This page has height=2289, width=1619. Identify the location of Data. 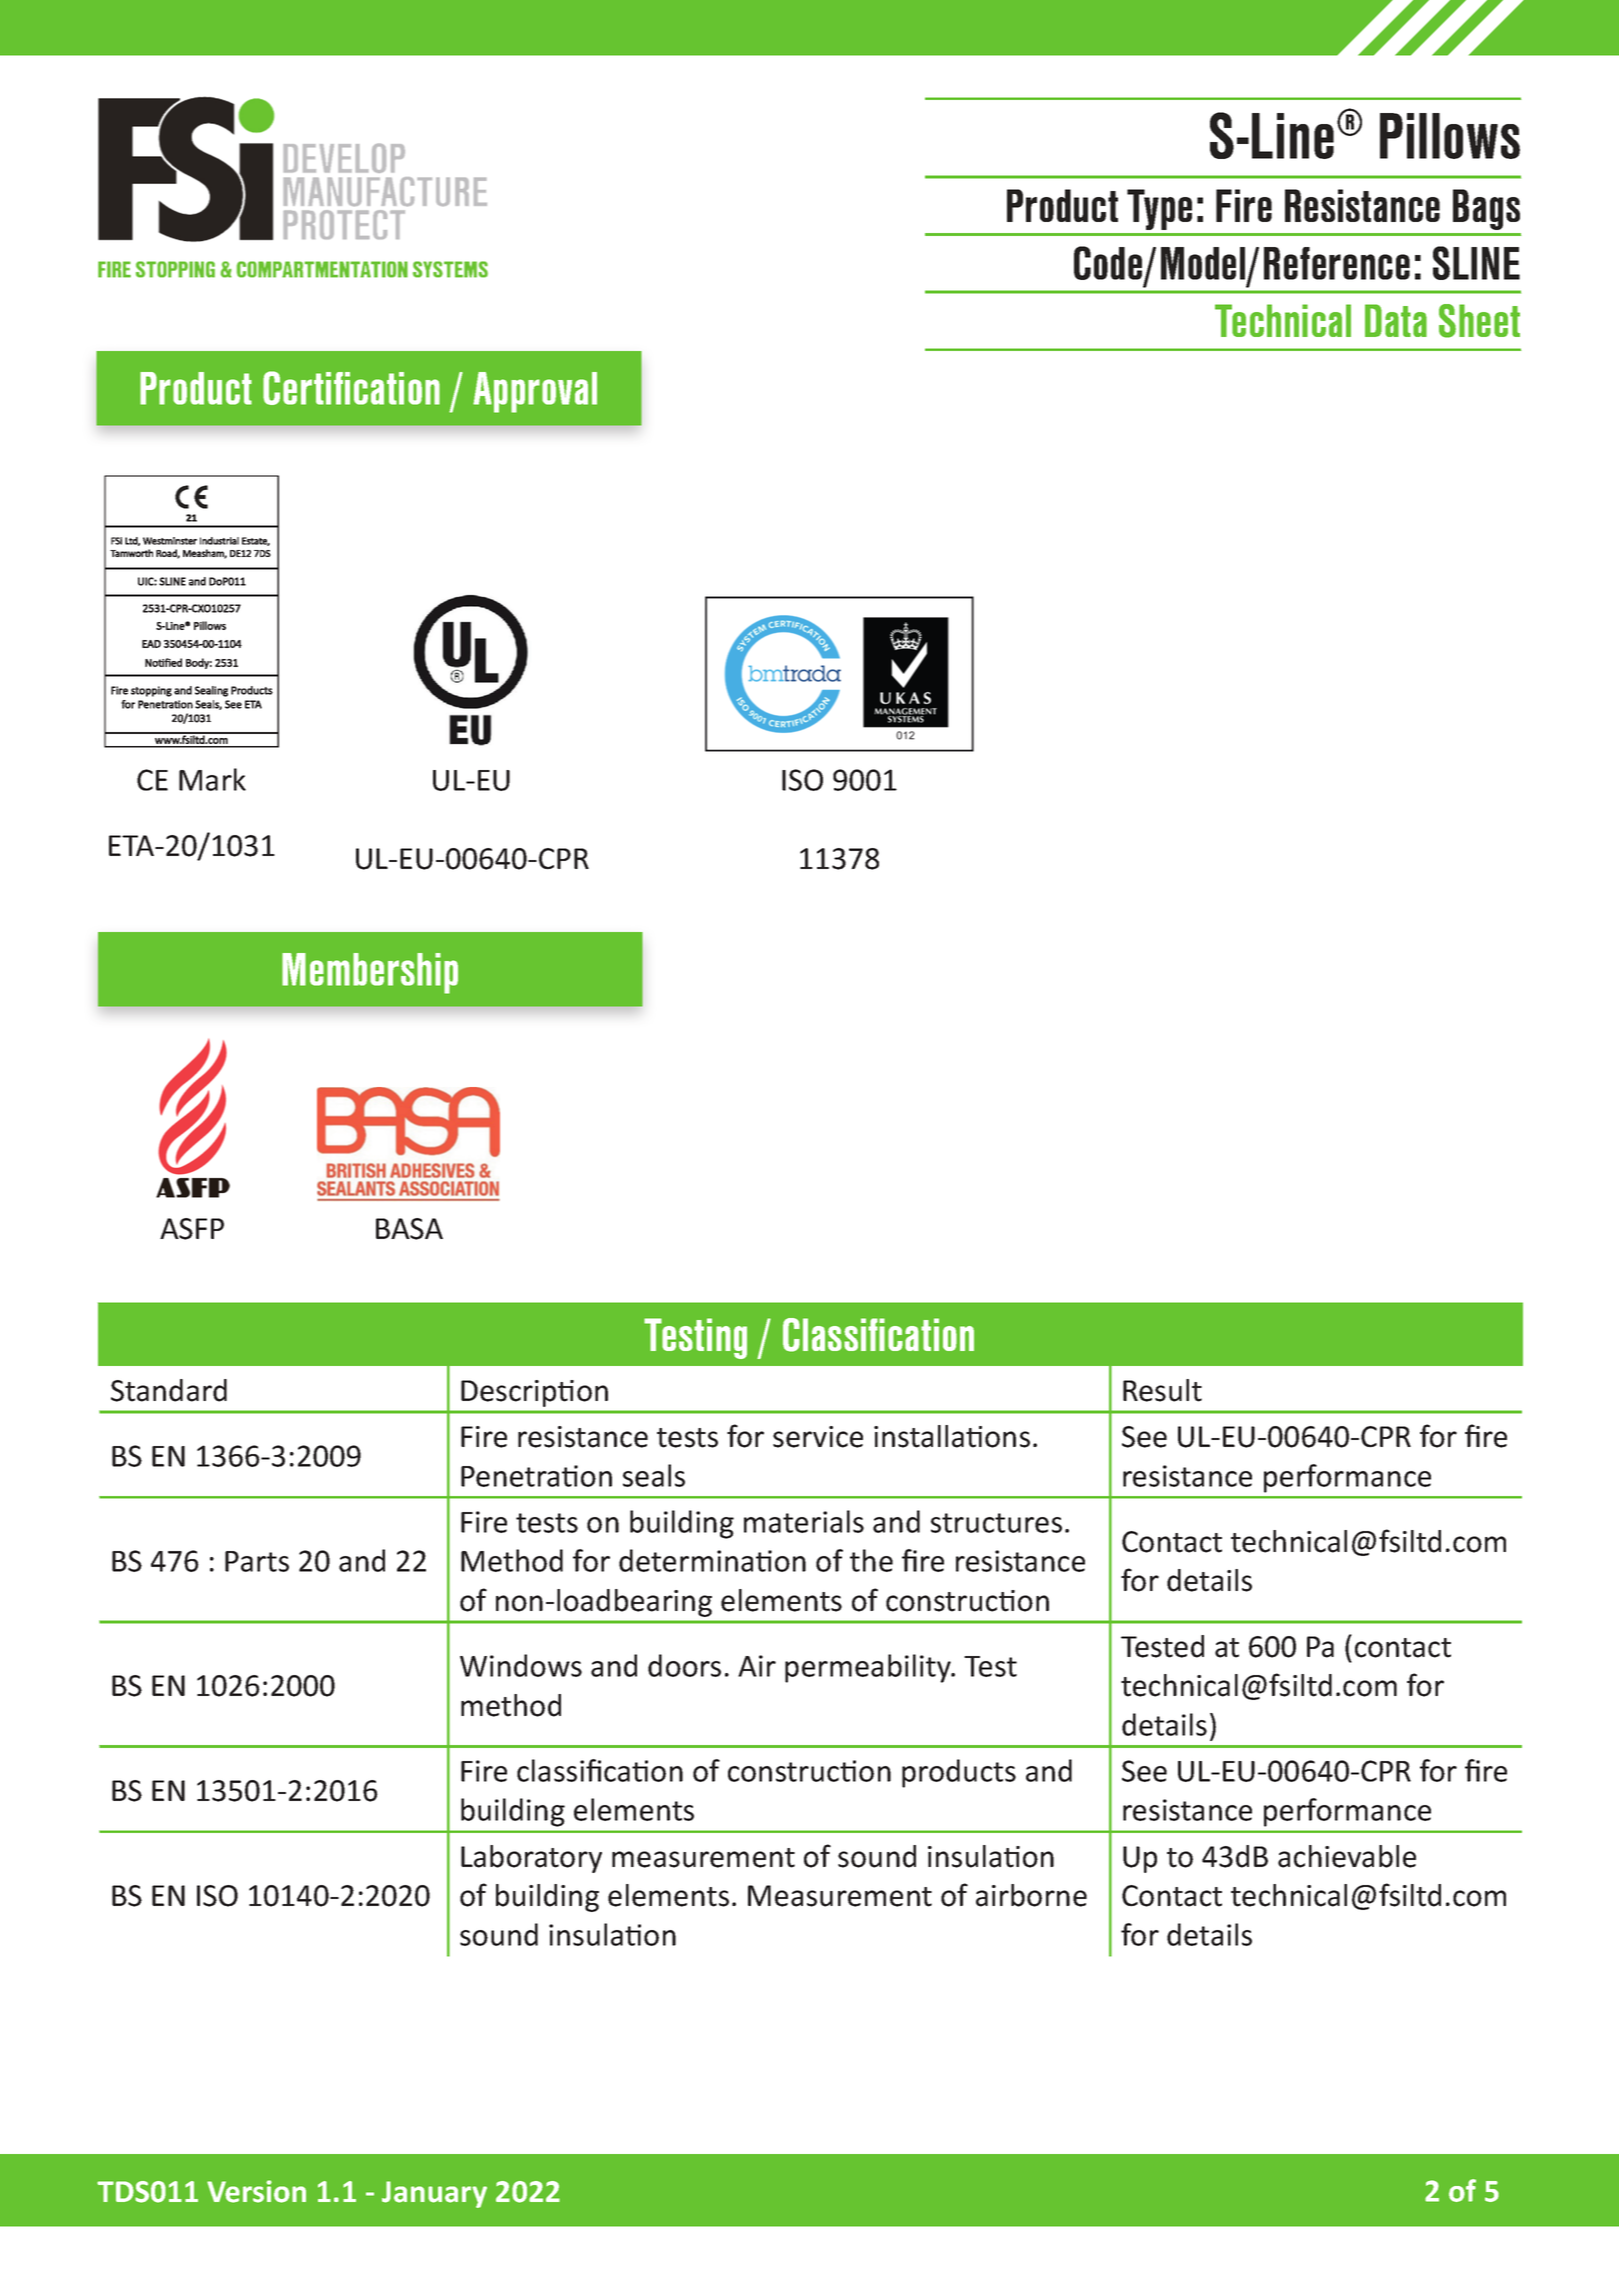
(1396, 320).
